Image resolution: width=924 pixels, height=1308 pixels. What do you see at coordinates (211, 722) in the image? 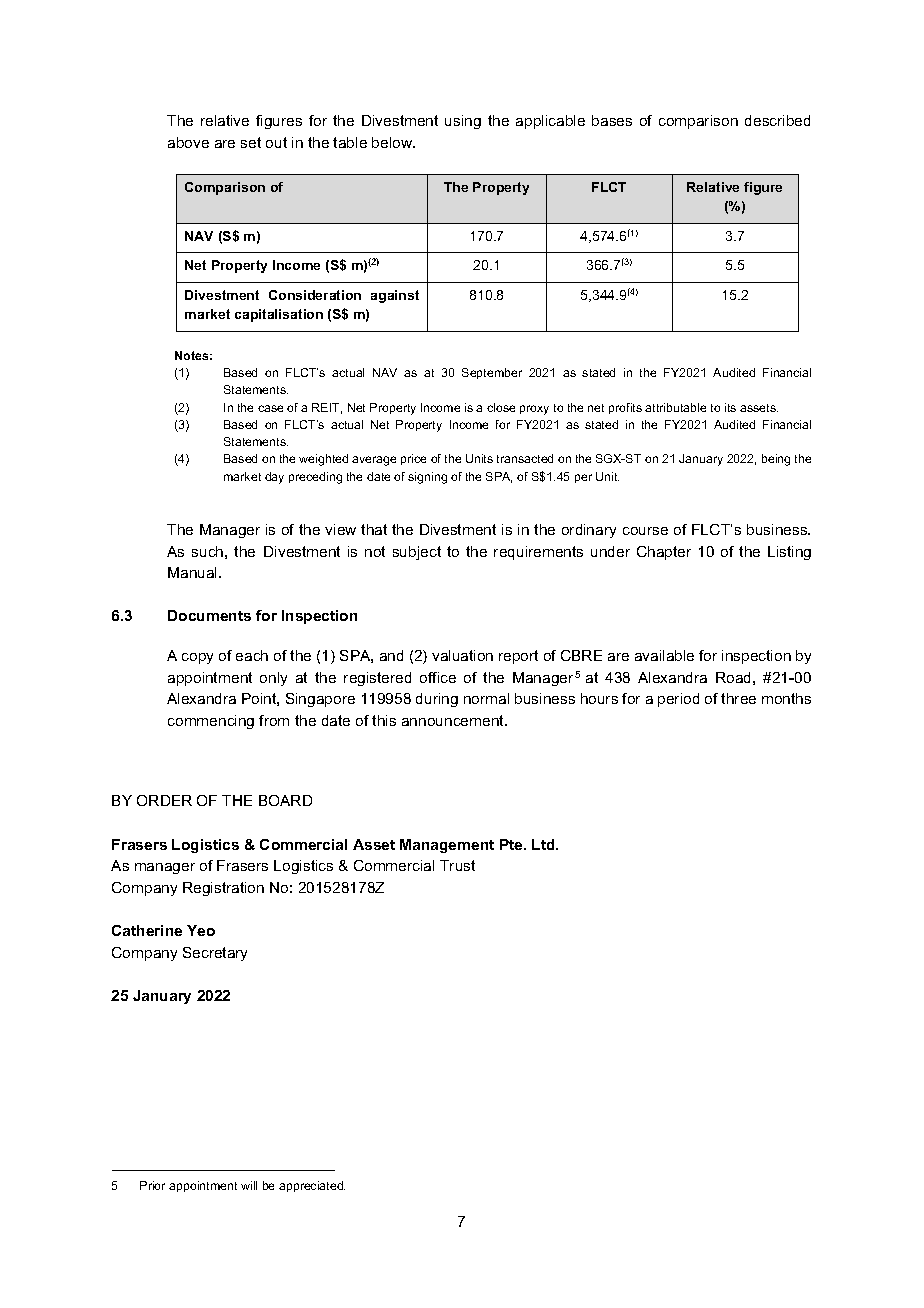
I see `commencing` at bounding box center [211, 722].
